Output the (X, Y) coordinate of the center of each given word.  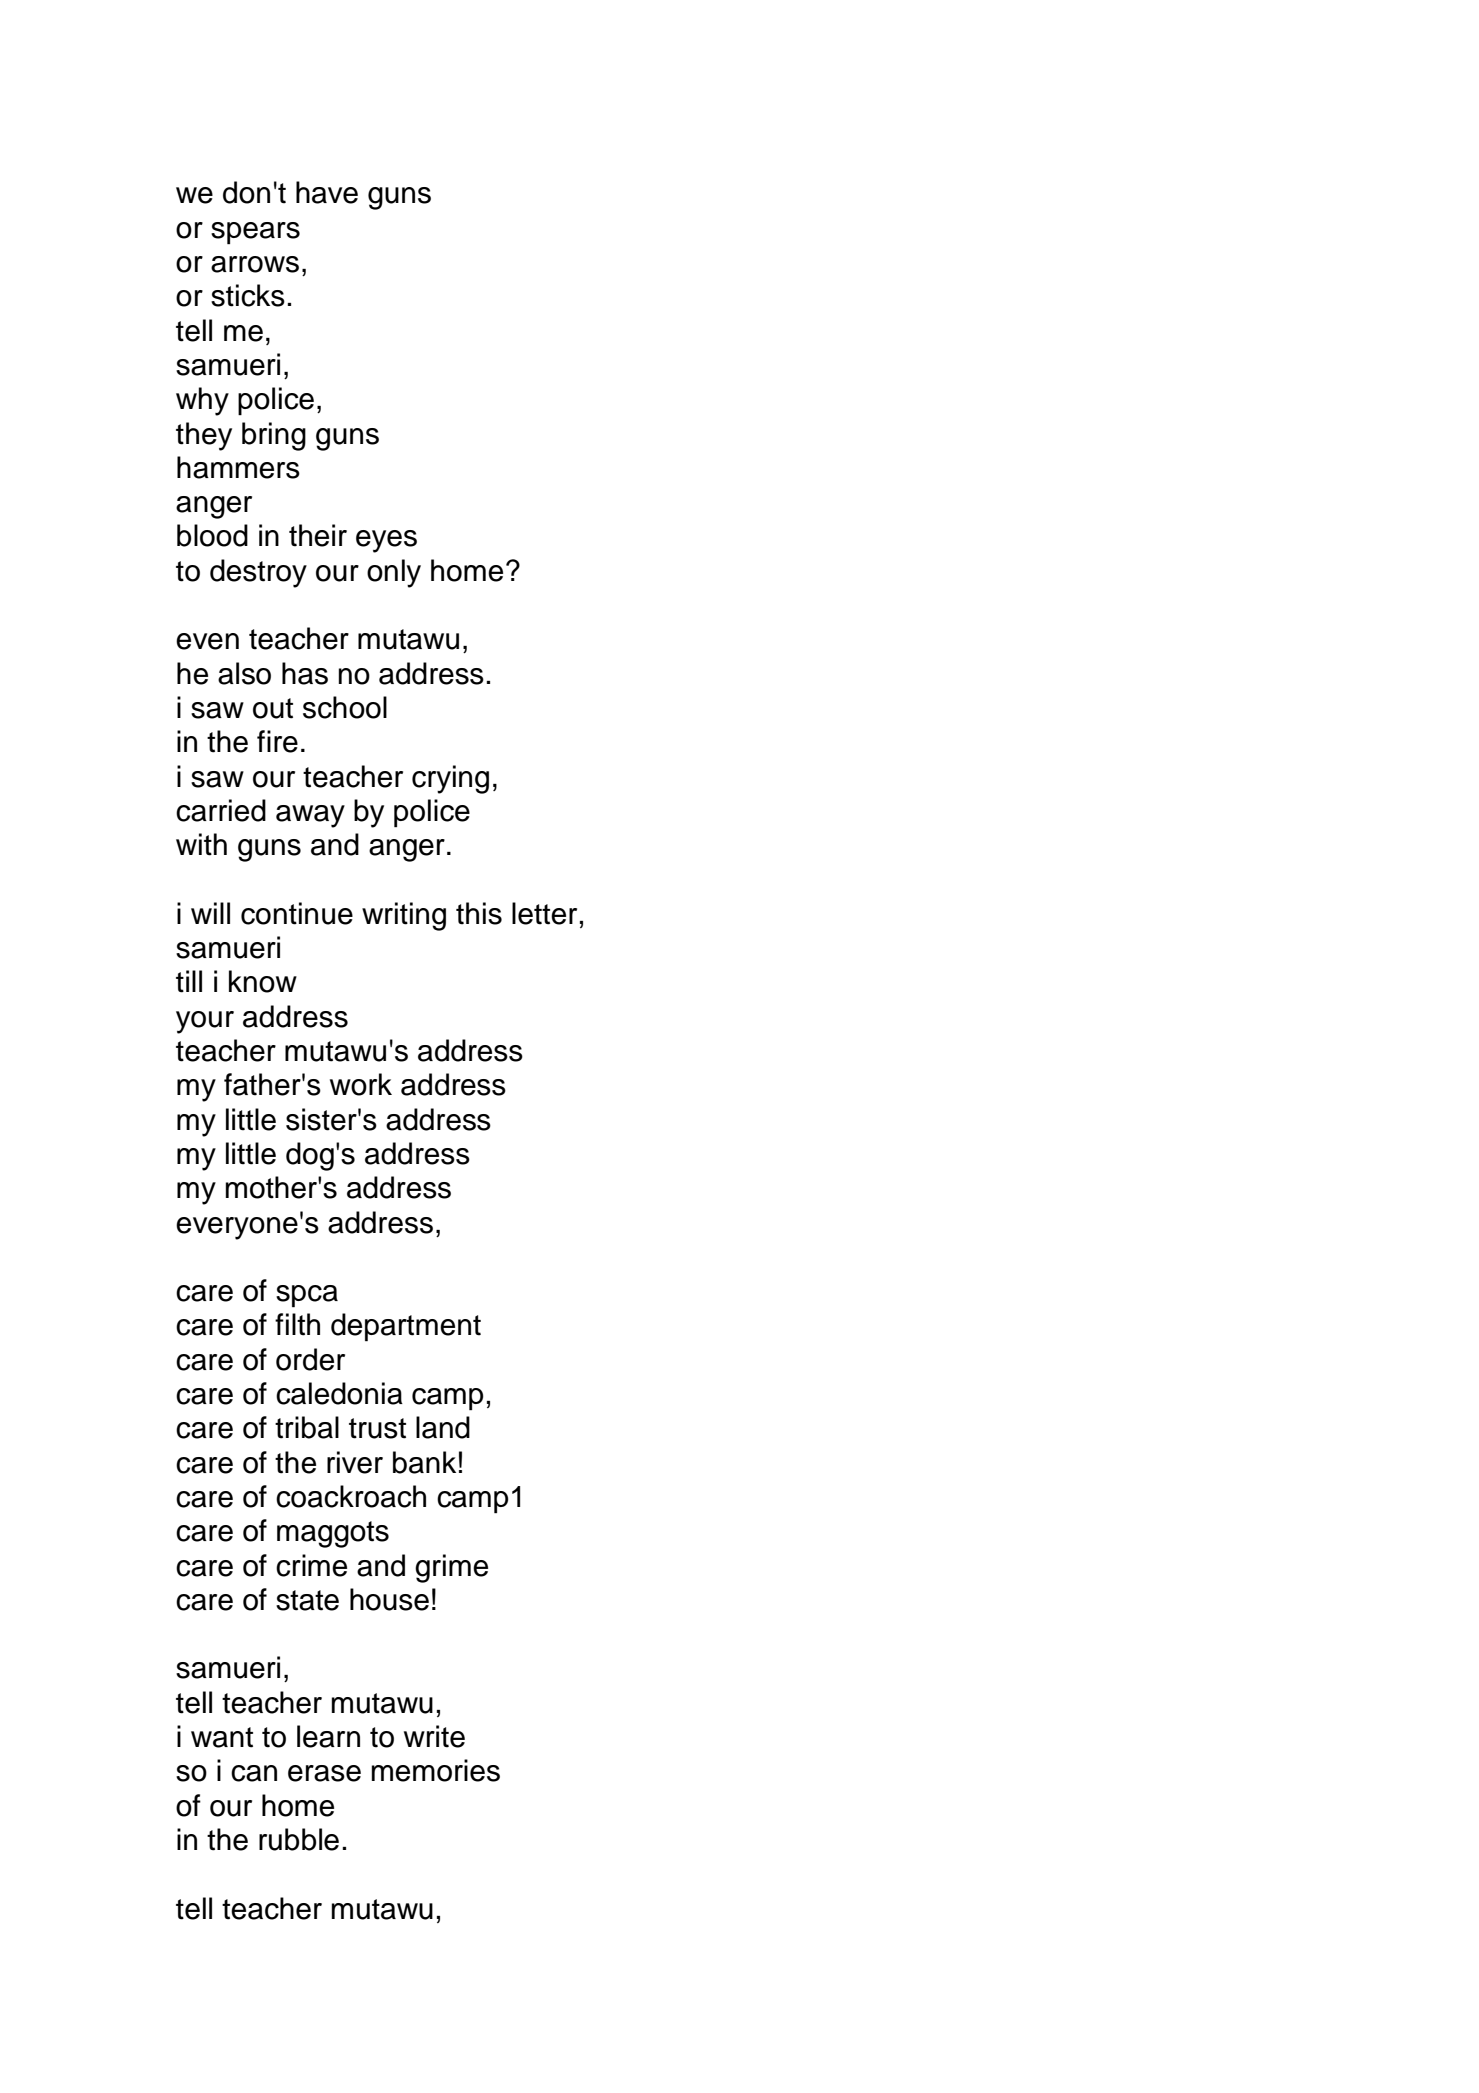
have (327, 192)
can (254, 1773)
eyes (386, 541)
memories (436, 1770)
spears (255, 233)
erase (324, 1773)
